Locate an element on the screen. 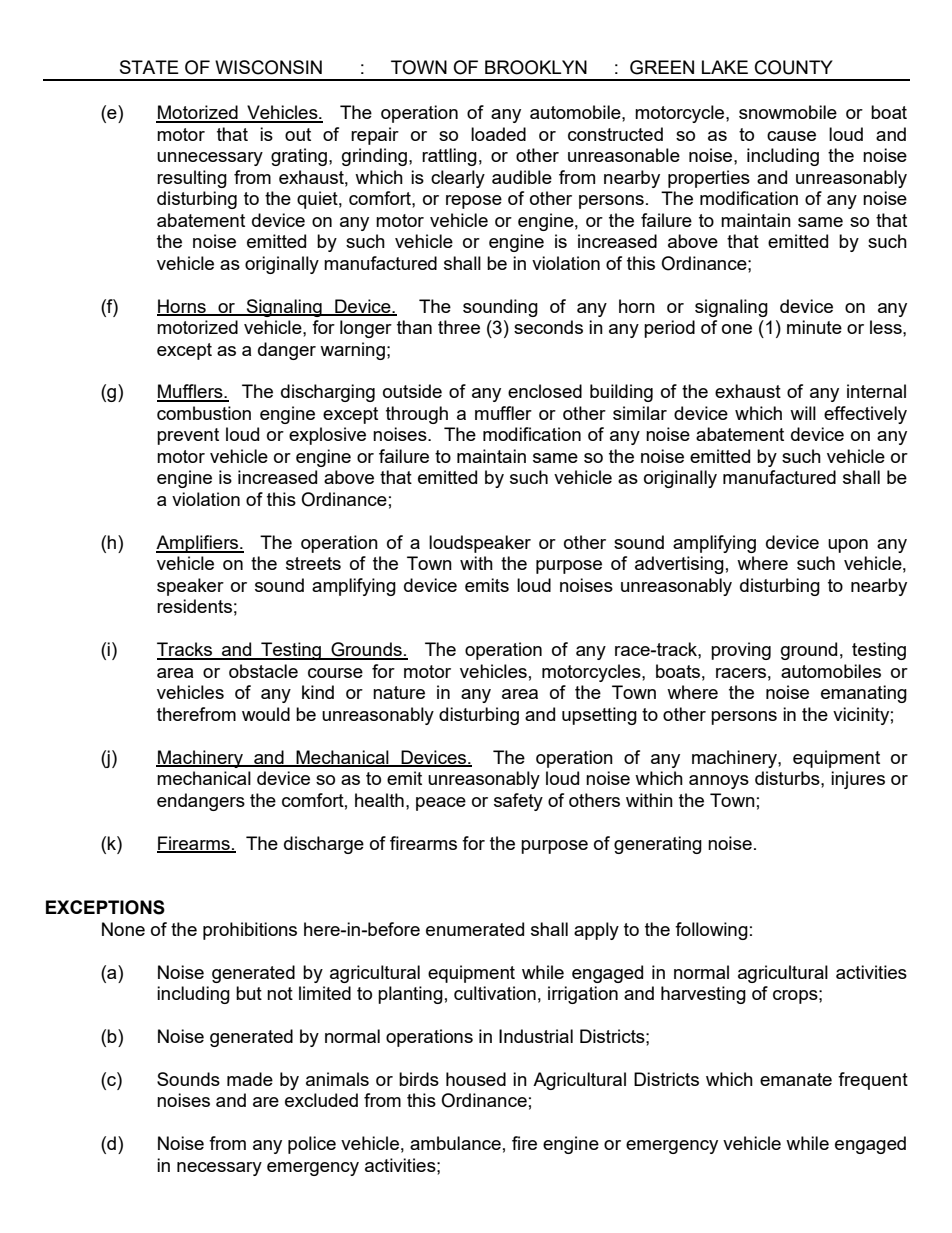 The image size is (952, 1233). housed is located at coordinates (476, 1079).
